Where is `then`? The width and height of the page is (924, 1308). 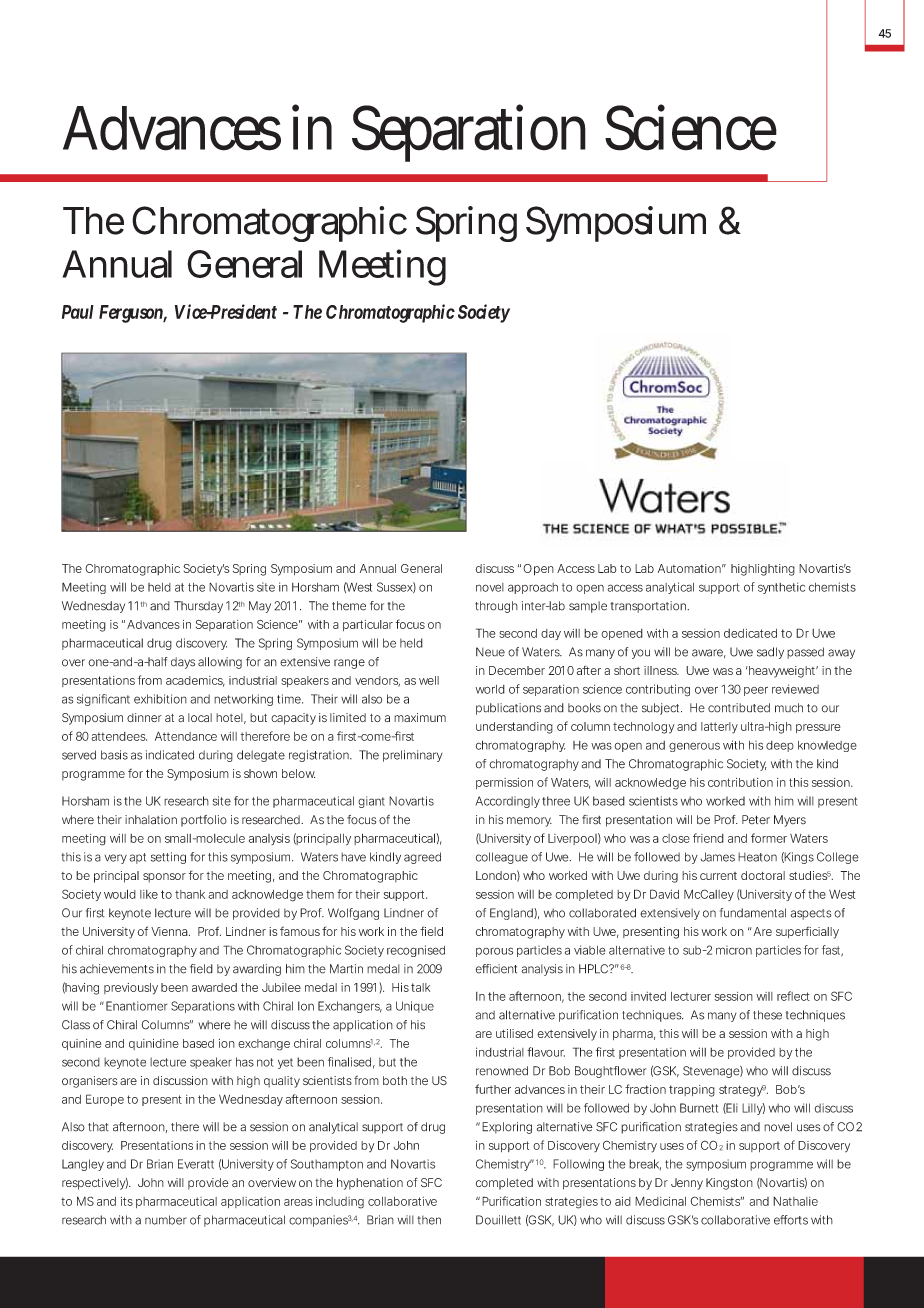
then is located at coordinates (429, 1220).
